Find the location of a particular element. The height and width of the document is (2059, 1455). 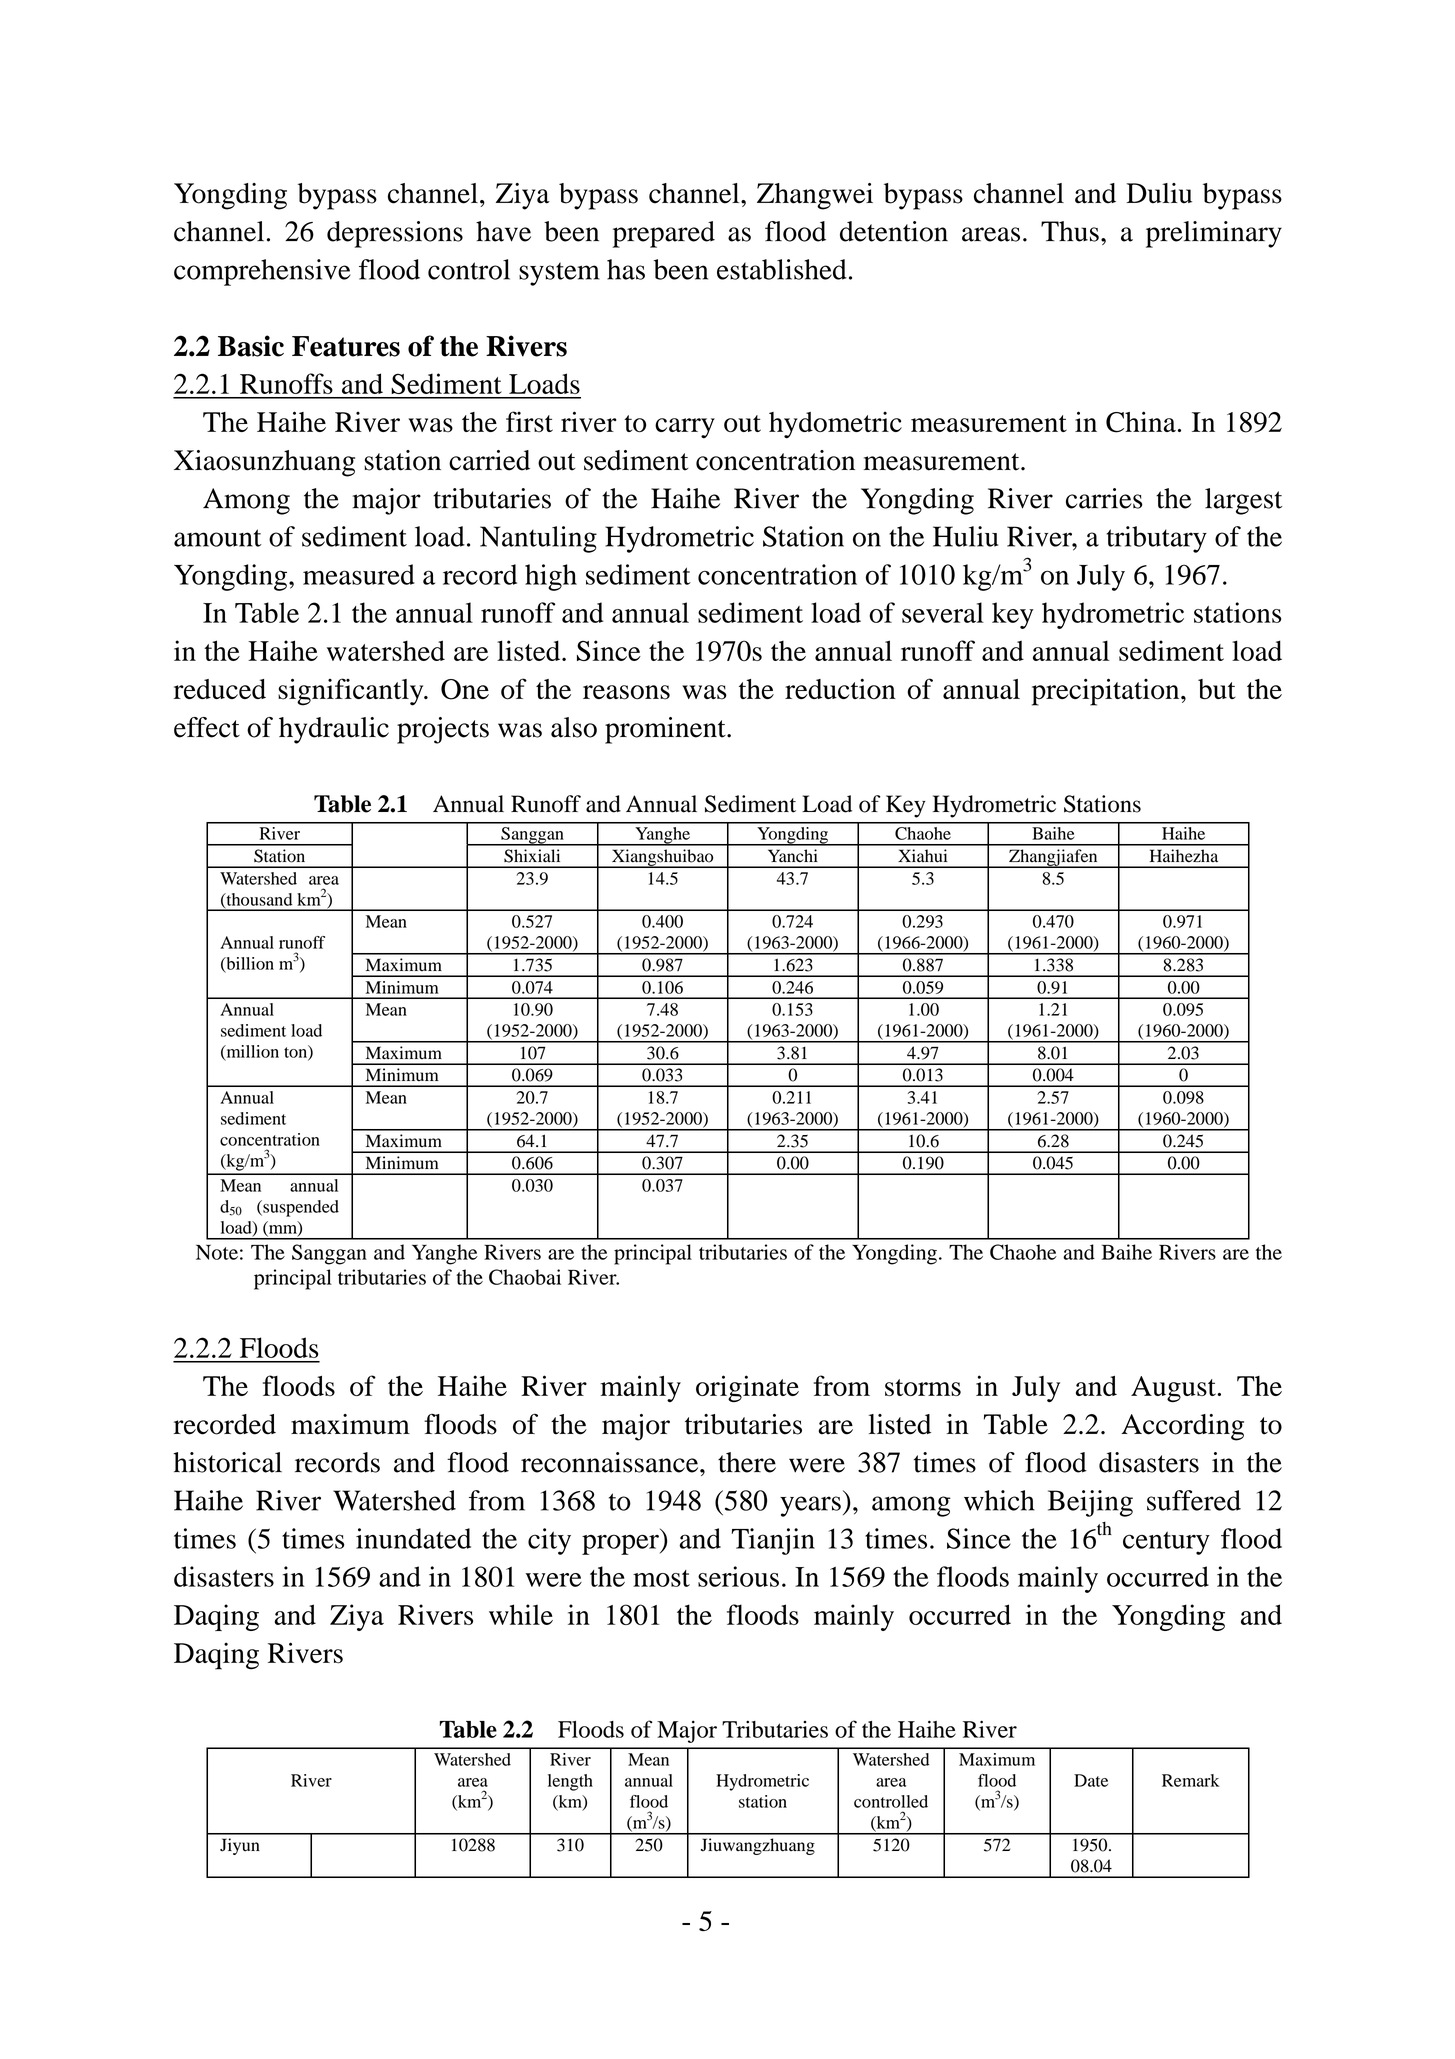

hydraulic is located at coordinates (334, 730).
